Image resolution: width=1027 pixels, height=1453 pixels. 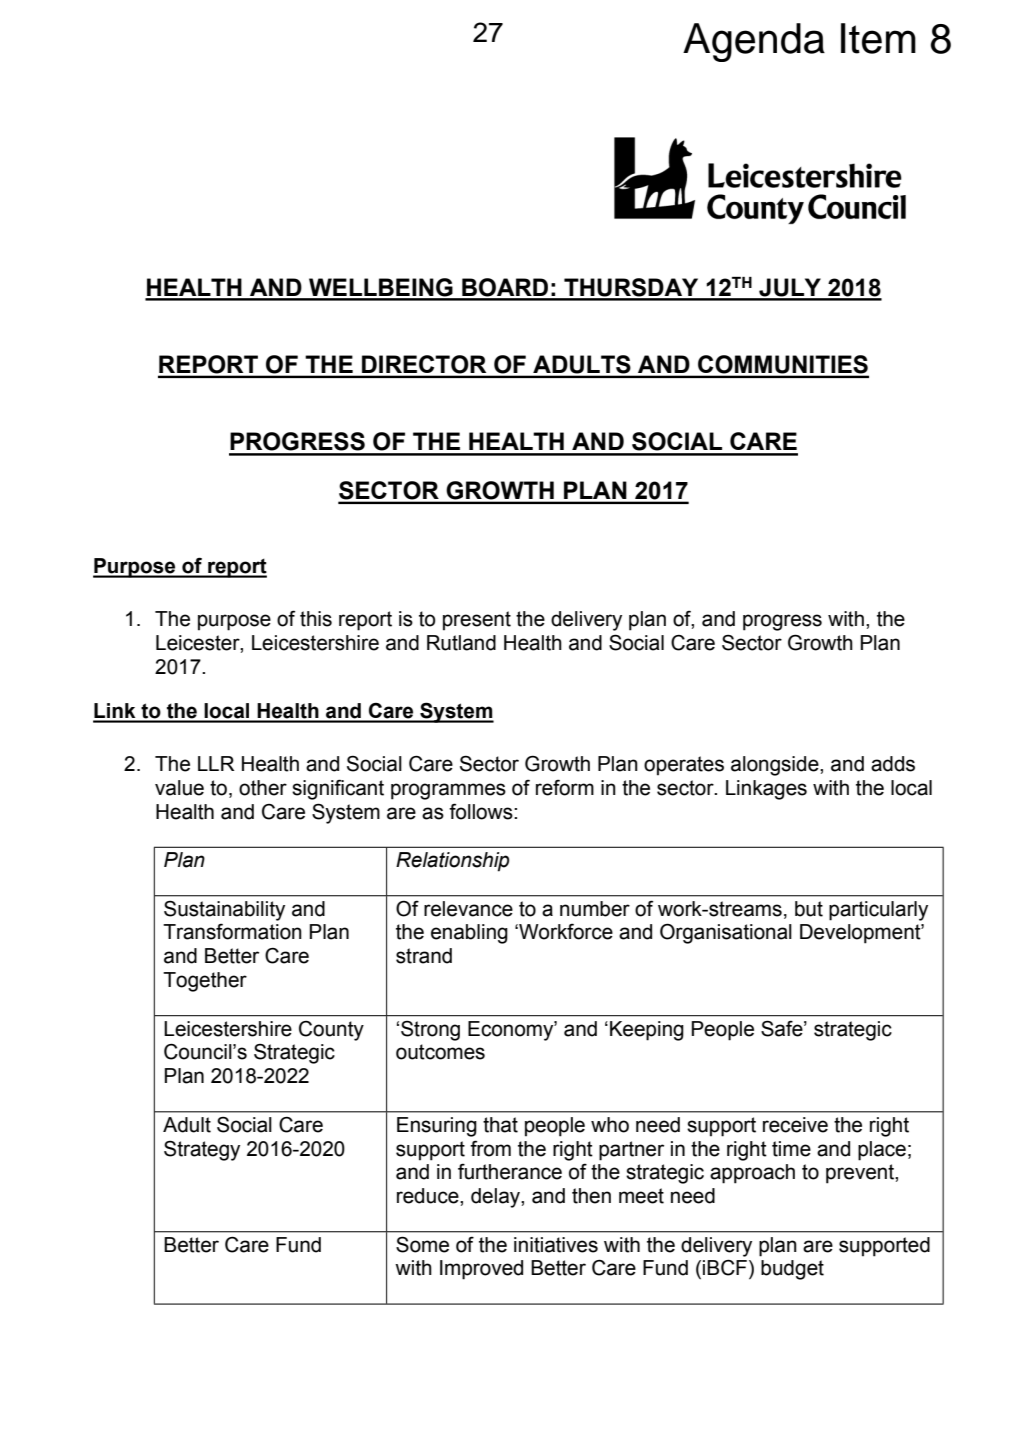 I want to click on this, so click(x=316, y=619).
